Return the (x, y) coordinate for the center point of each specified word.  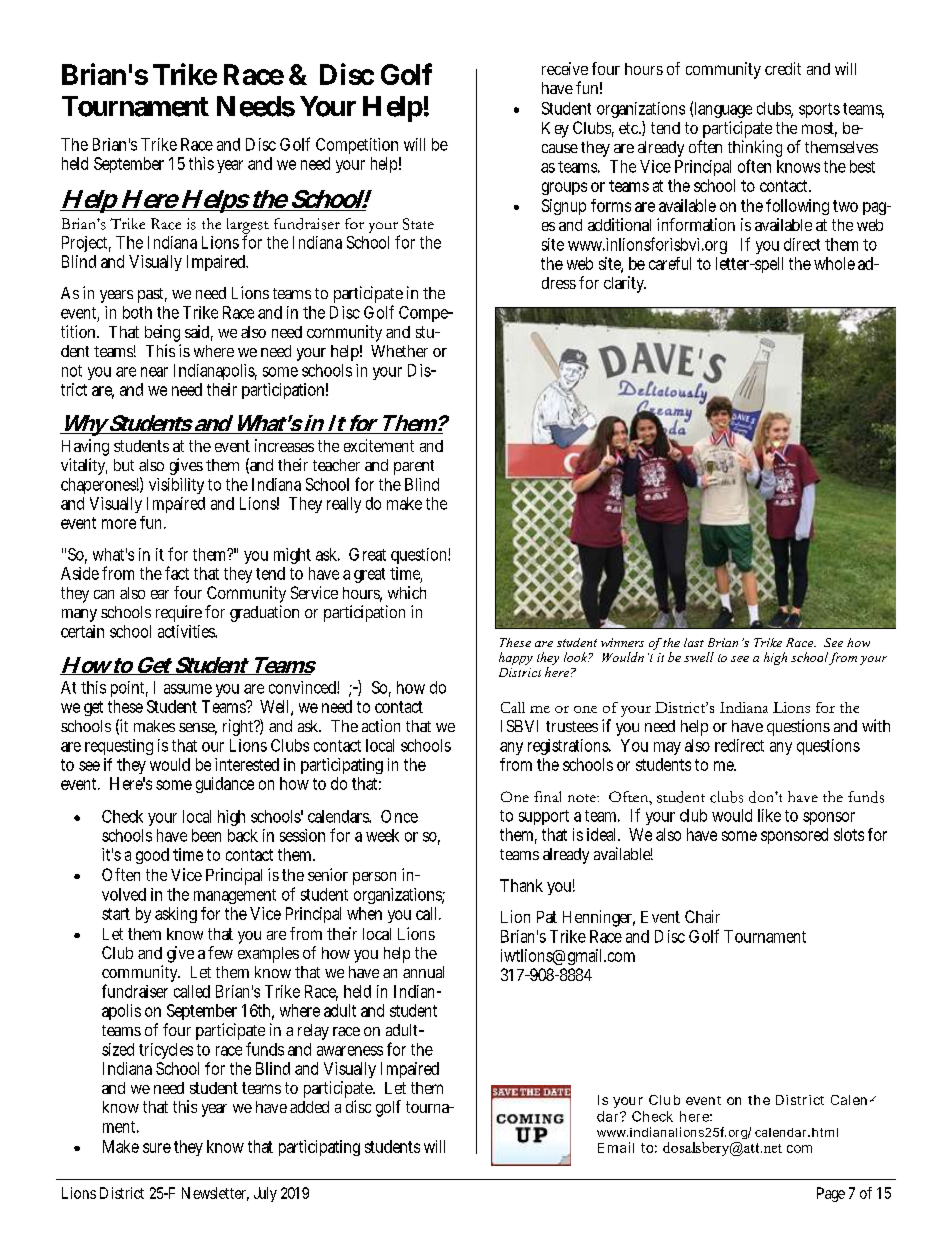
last (694, 642)
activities (187, 631)
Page (831, 1194)
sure (157, 1148)
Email (616, 1147)
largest (248, 227)
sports (819, 110)
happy (516, 658)
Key (555, 130)
